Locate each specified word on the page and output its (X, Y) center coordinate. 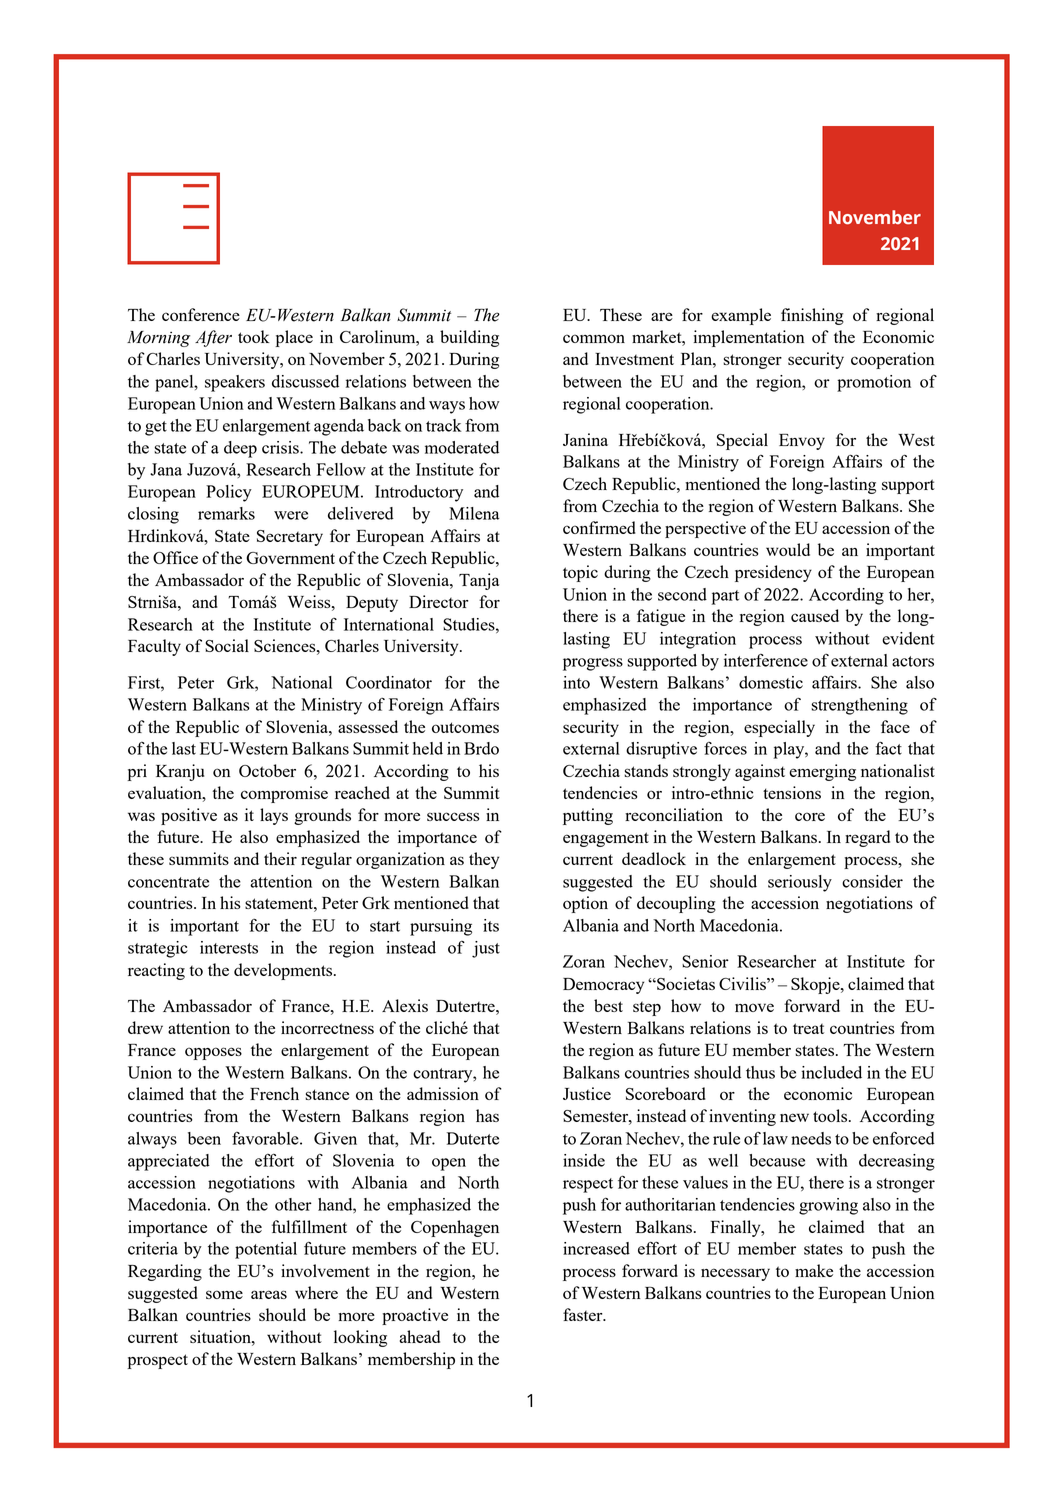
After (213, 338)
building (469, 338)
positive (189, 816)
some (224, 1294)
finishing (812, 316)
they (484, 860)
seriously (800, 883)
